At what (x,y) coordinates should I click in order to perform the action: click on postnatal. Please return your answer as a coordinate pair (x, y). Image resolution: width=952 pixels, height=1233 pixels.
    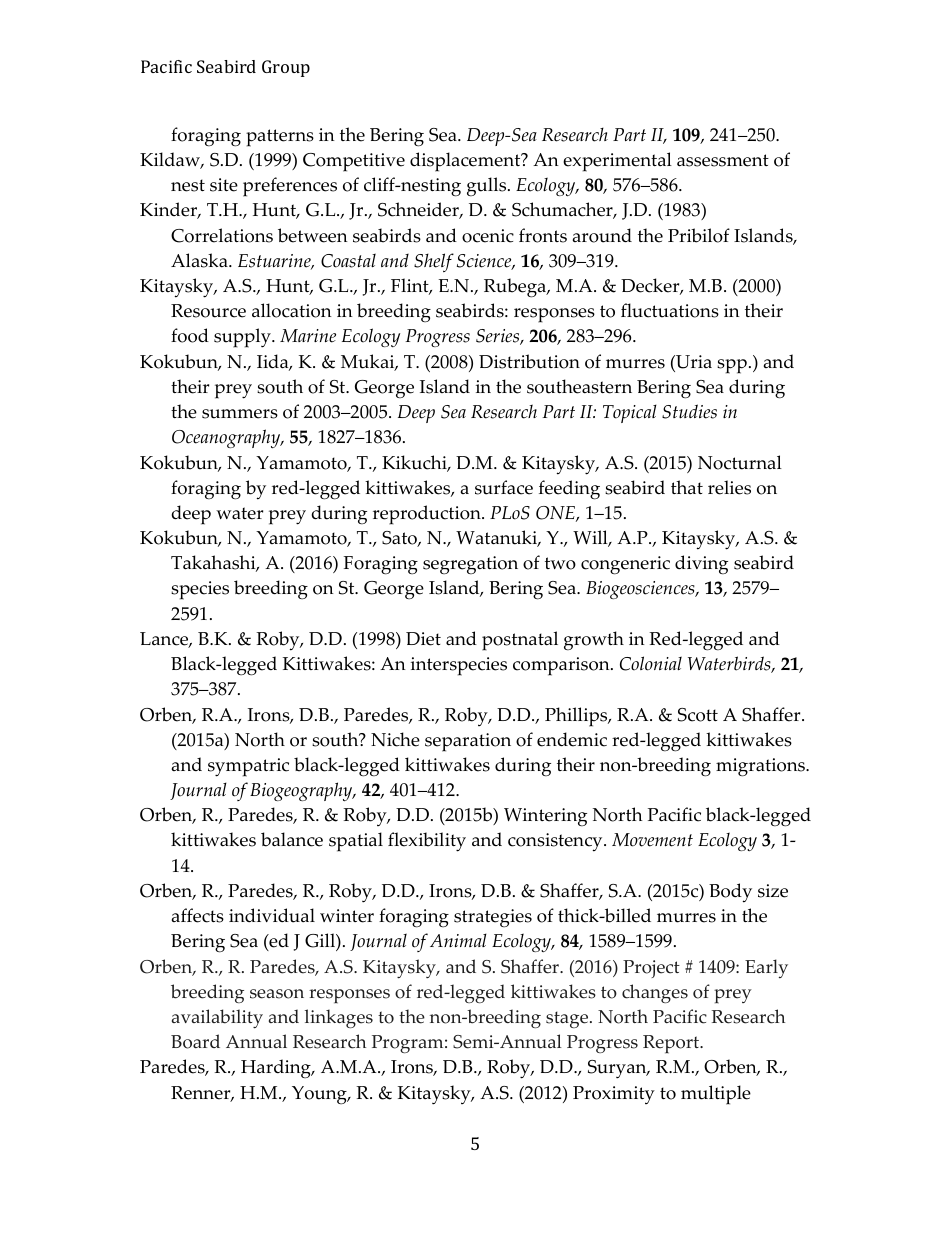
    Looking at the image, I should click on (520, 641).
